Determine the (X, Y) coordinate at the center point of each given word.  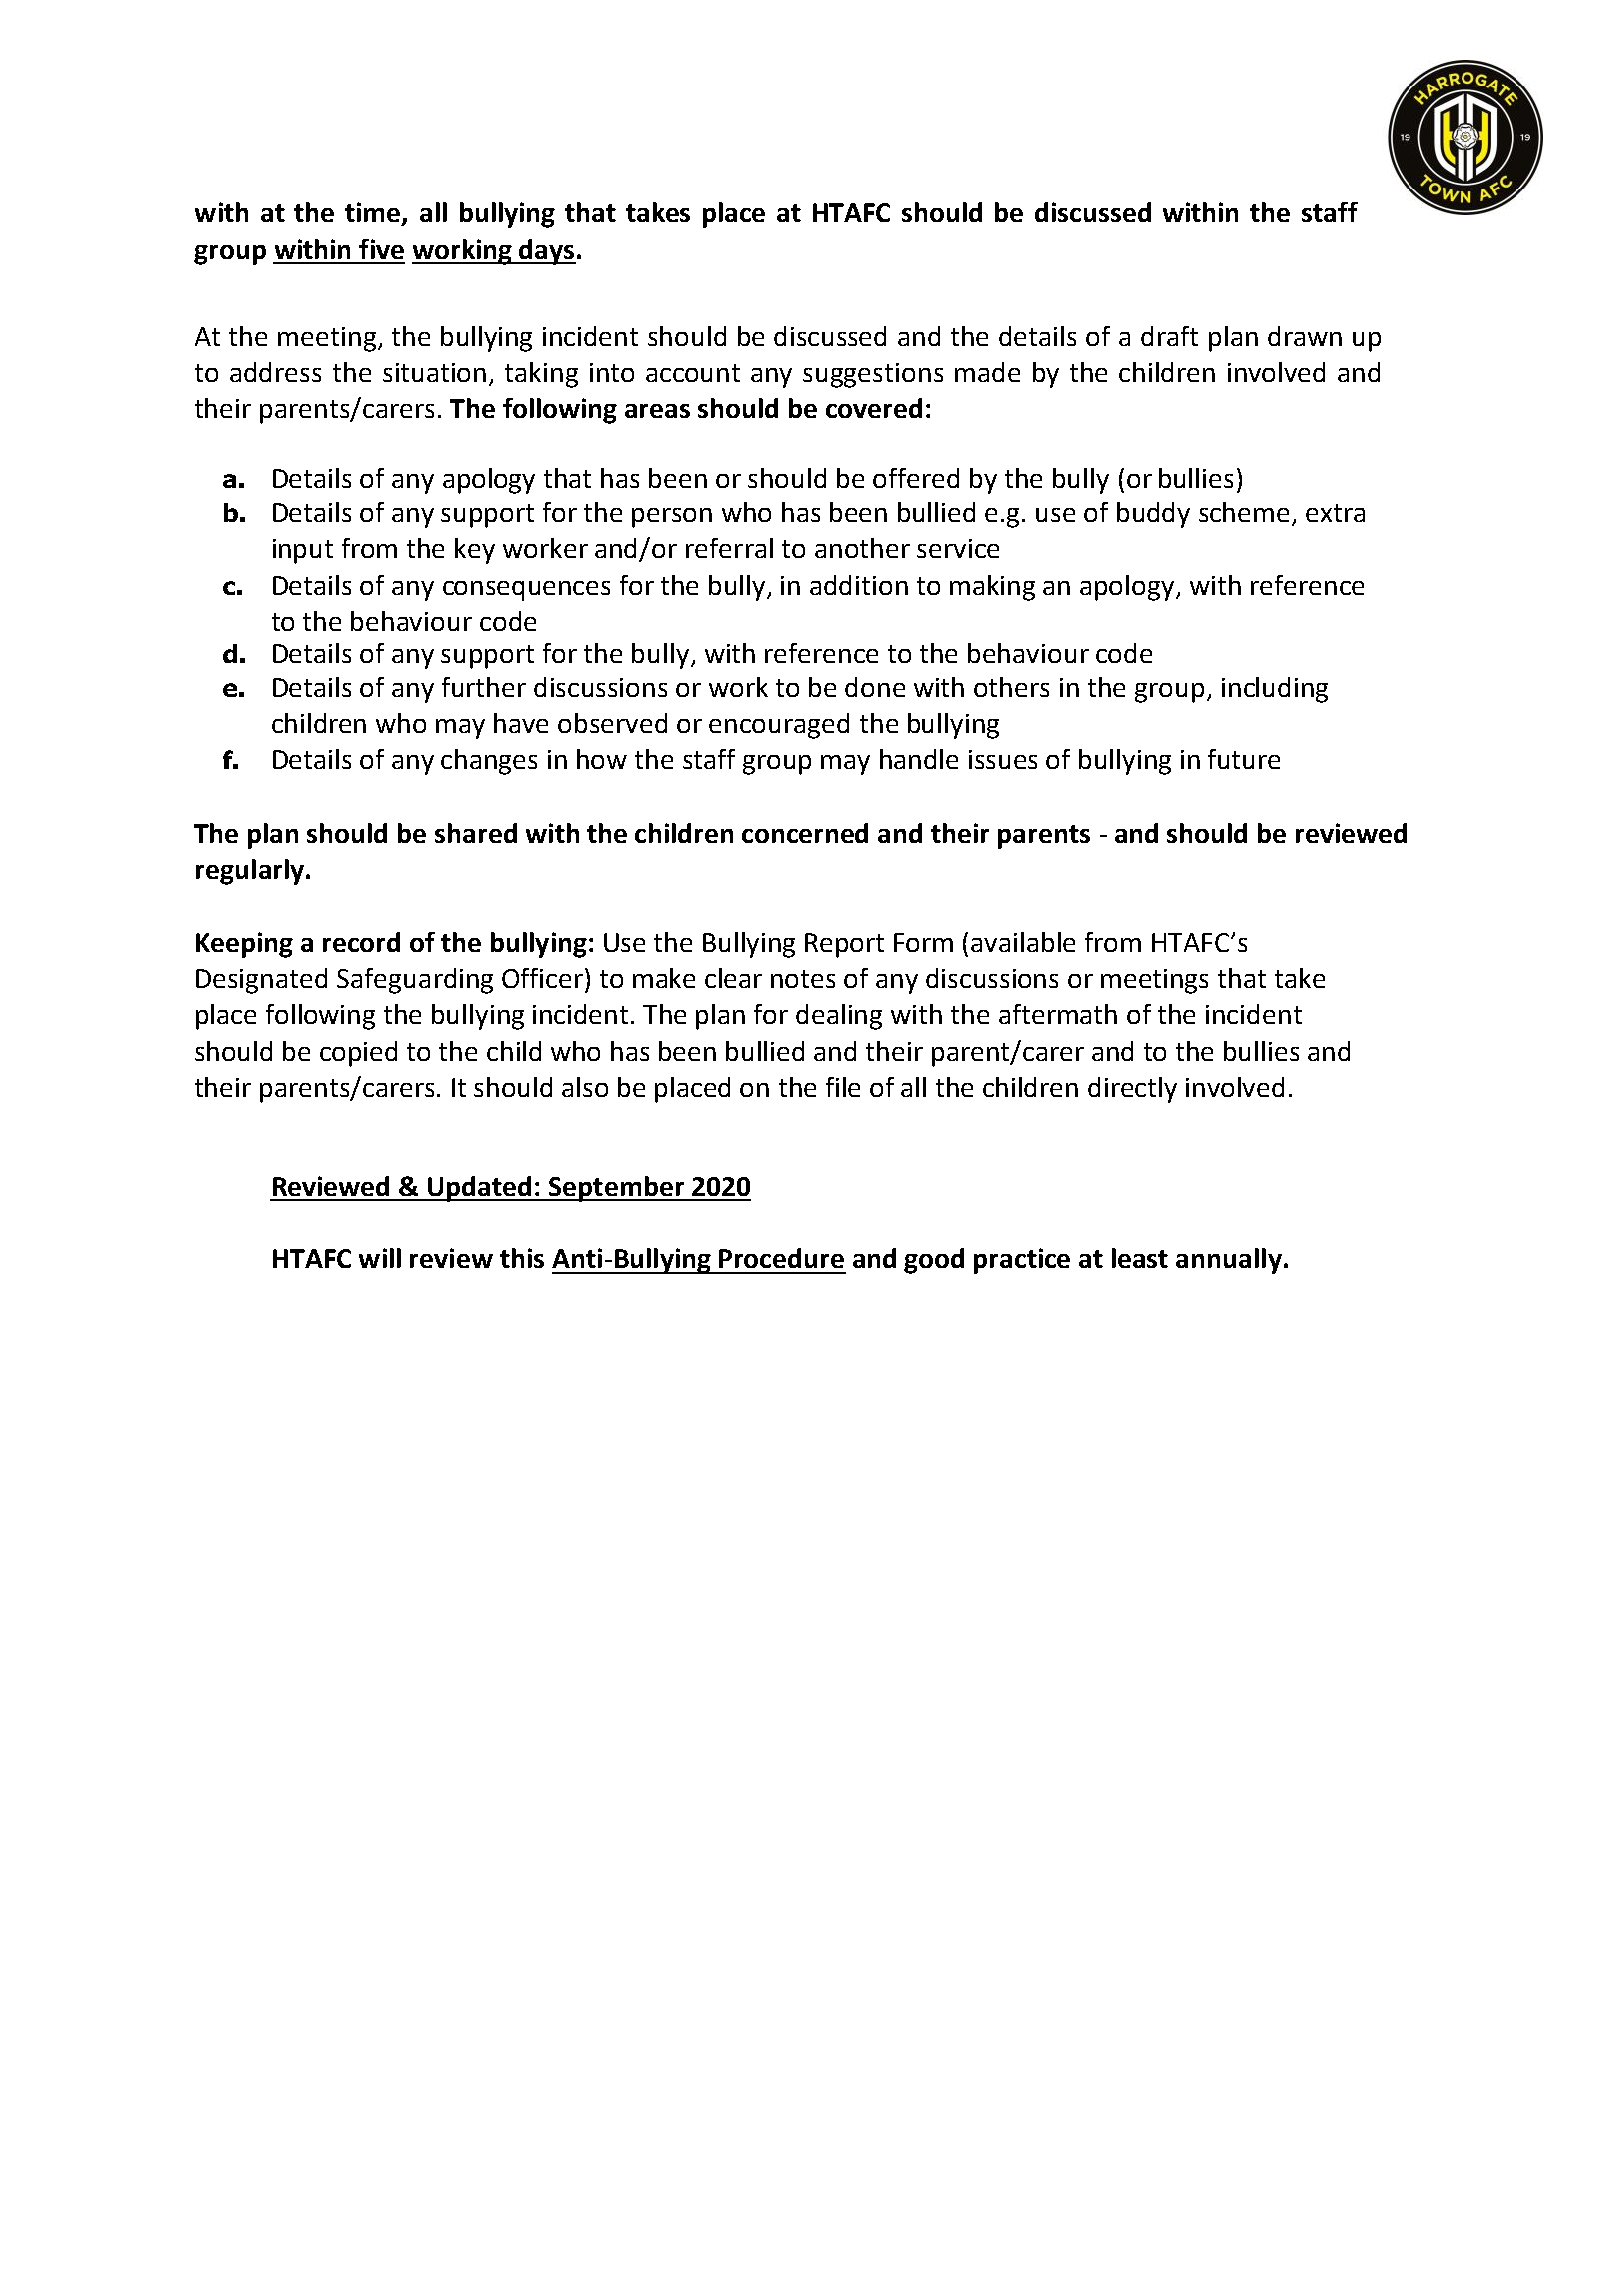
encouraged (779, 726)
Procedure (781, 1258)
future (1244, 759)
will (380, 1258)
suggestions (873, 375)
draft (1169, 336)
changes (489, 762)
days (546, 252)
